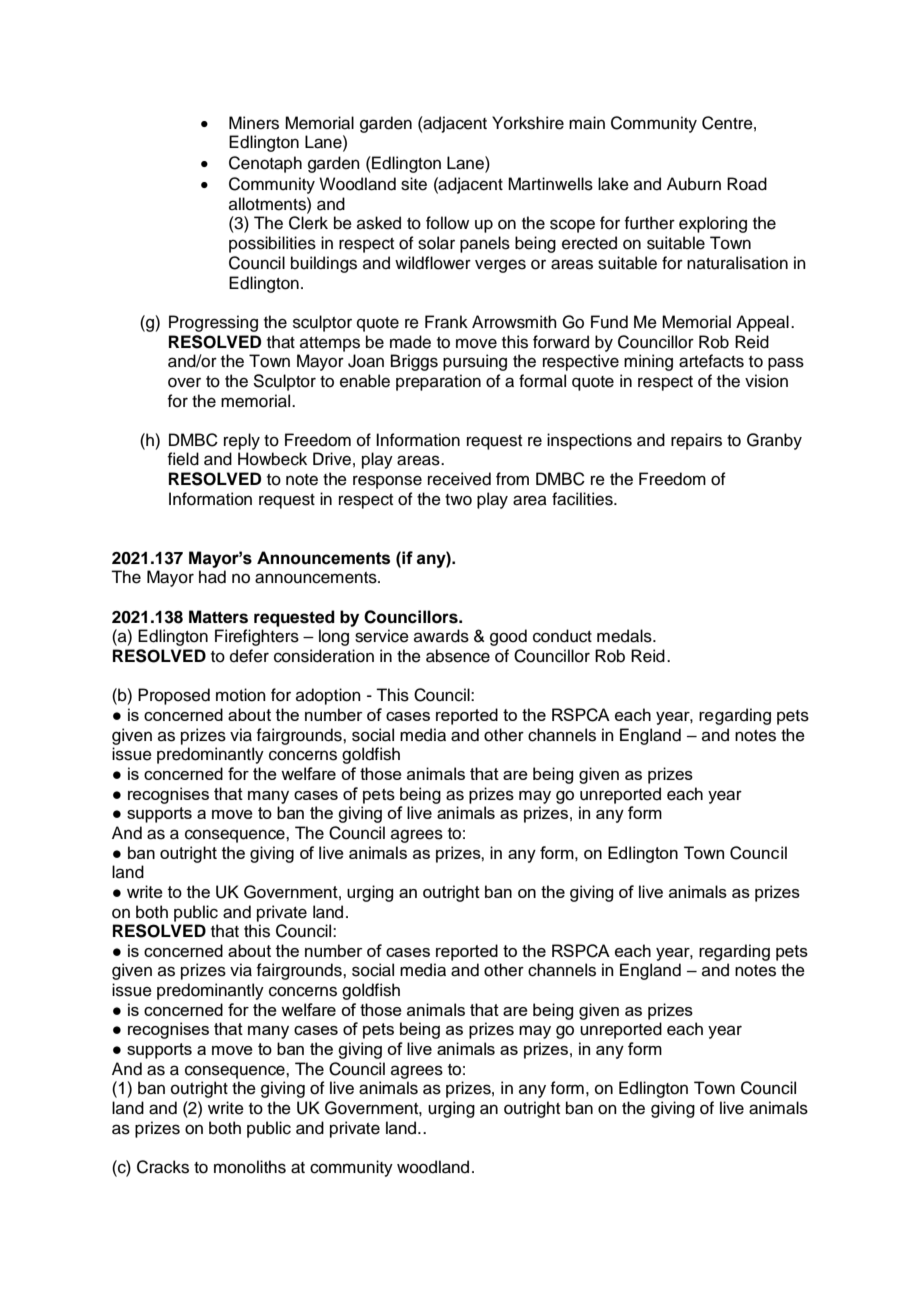  I want to click on Miners, so click(254, 123).
